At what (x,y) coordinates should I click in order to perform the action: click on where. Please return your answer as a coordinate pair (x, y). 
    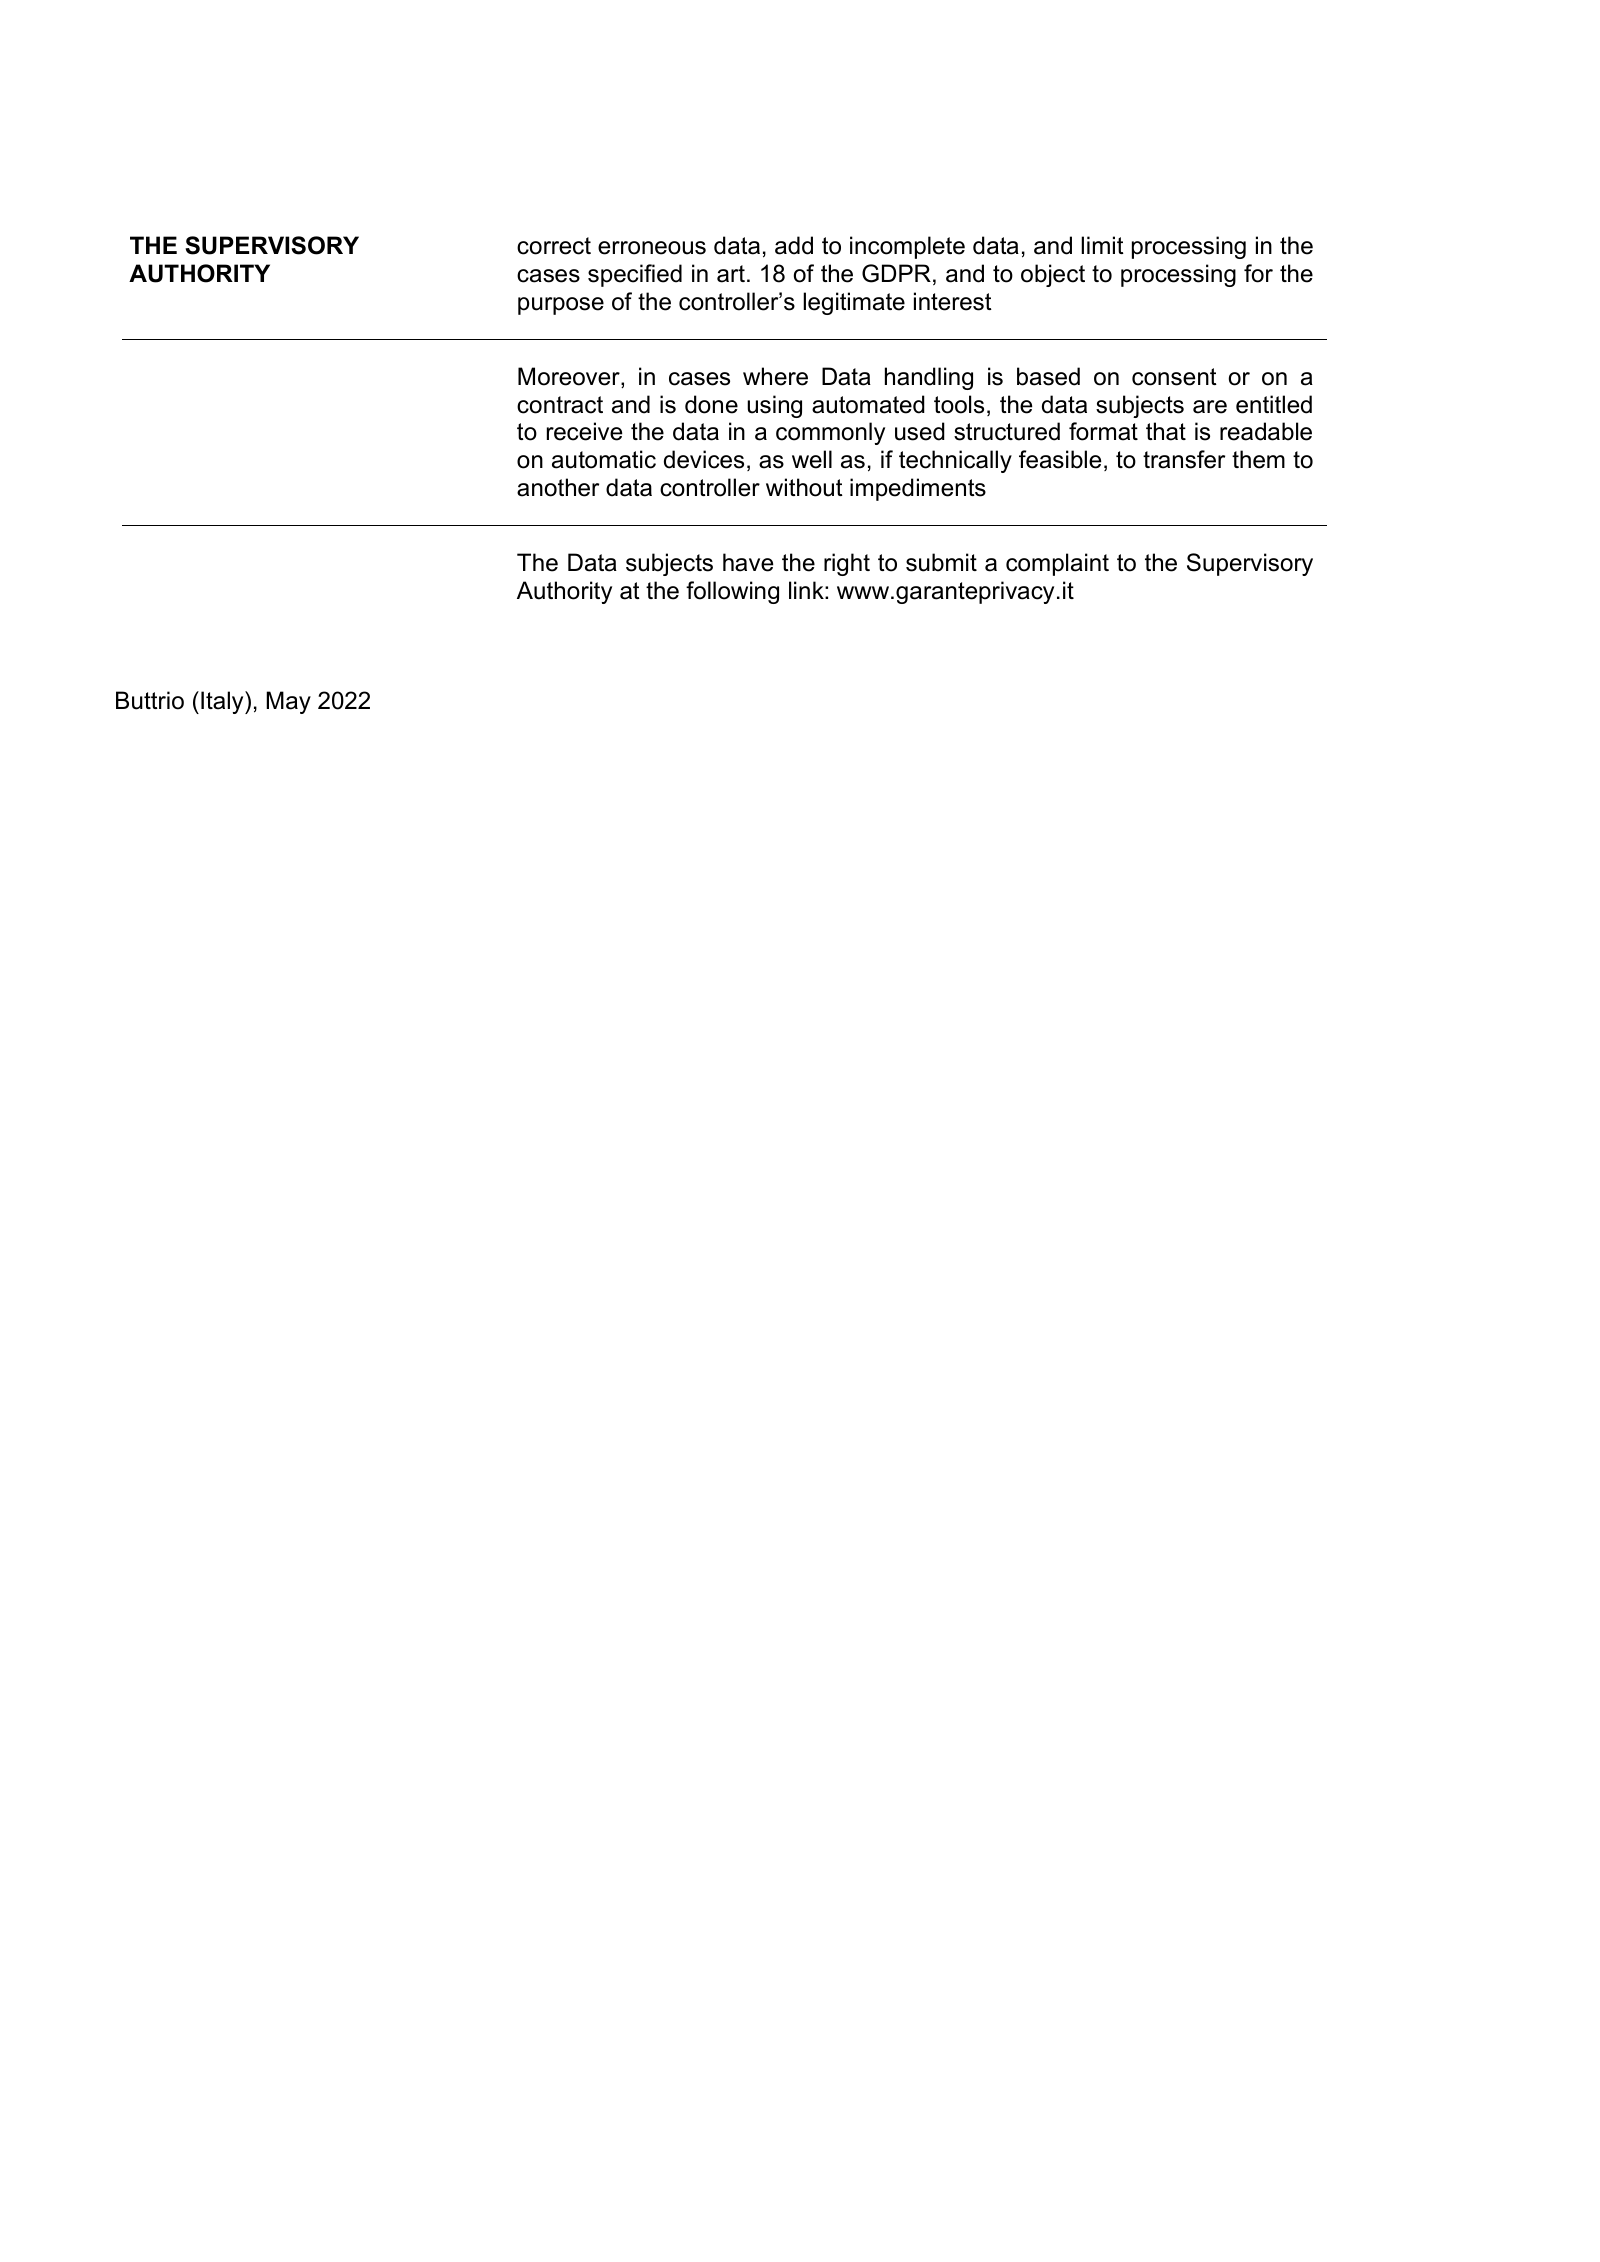
    Looking at the image, I should click on (775, 376).
